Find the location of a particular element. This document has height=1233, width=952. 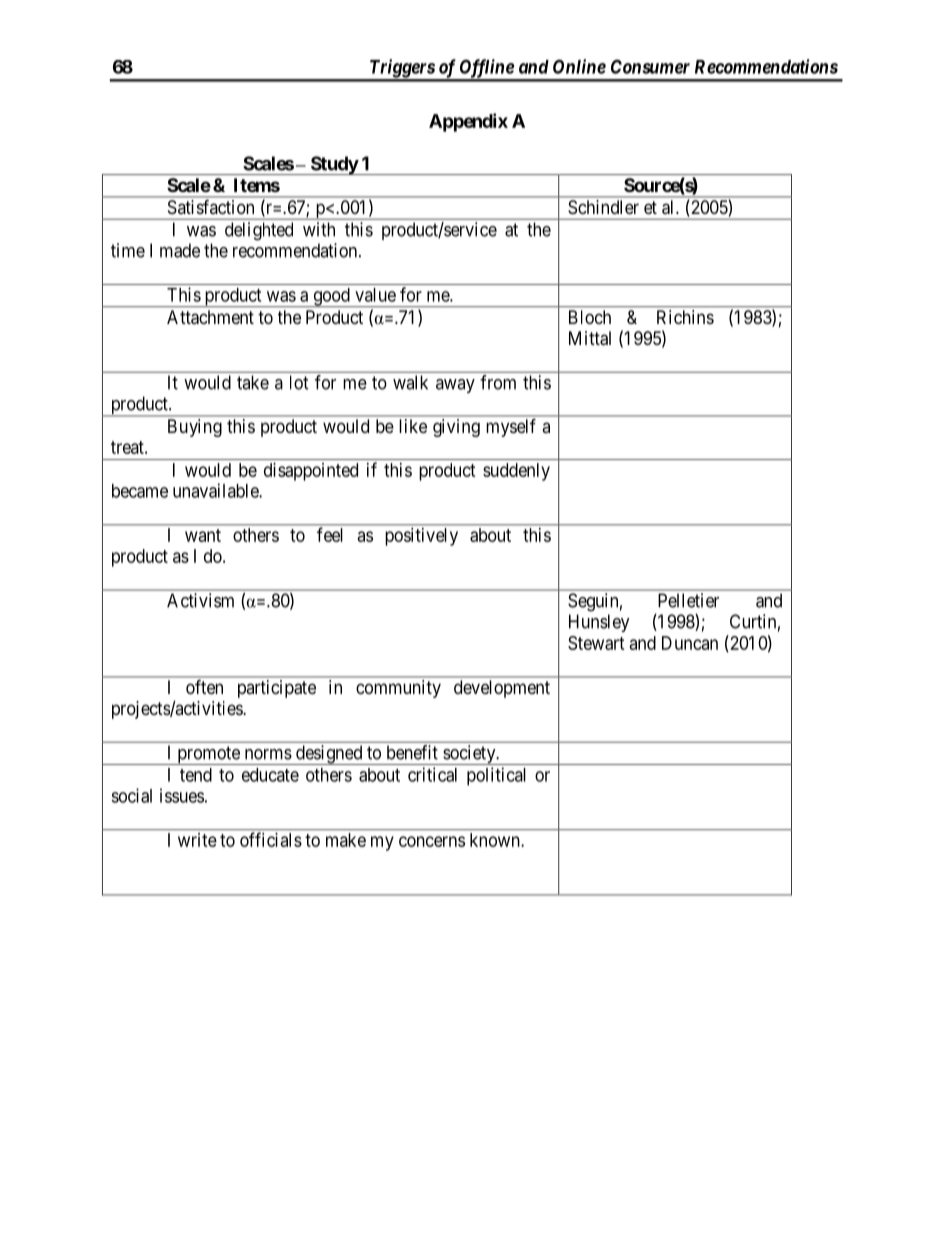

Mittal is located at coordinates (590, 338).
